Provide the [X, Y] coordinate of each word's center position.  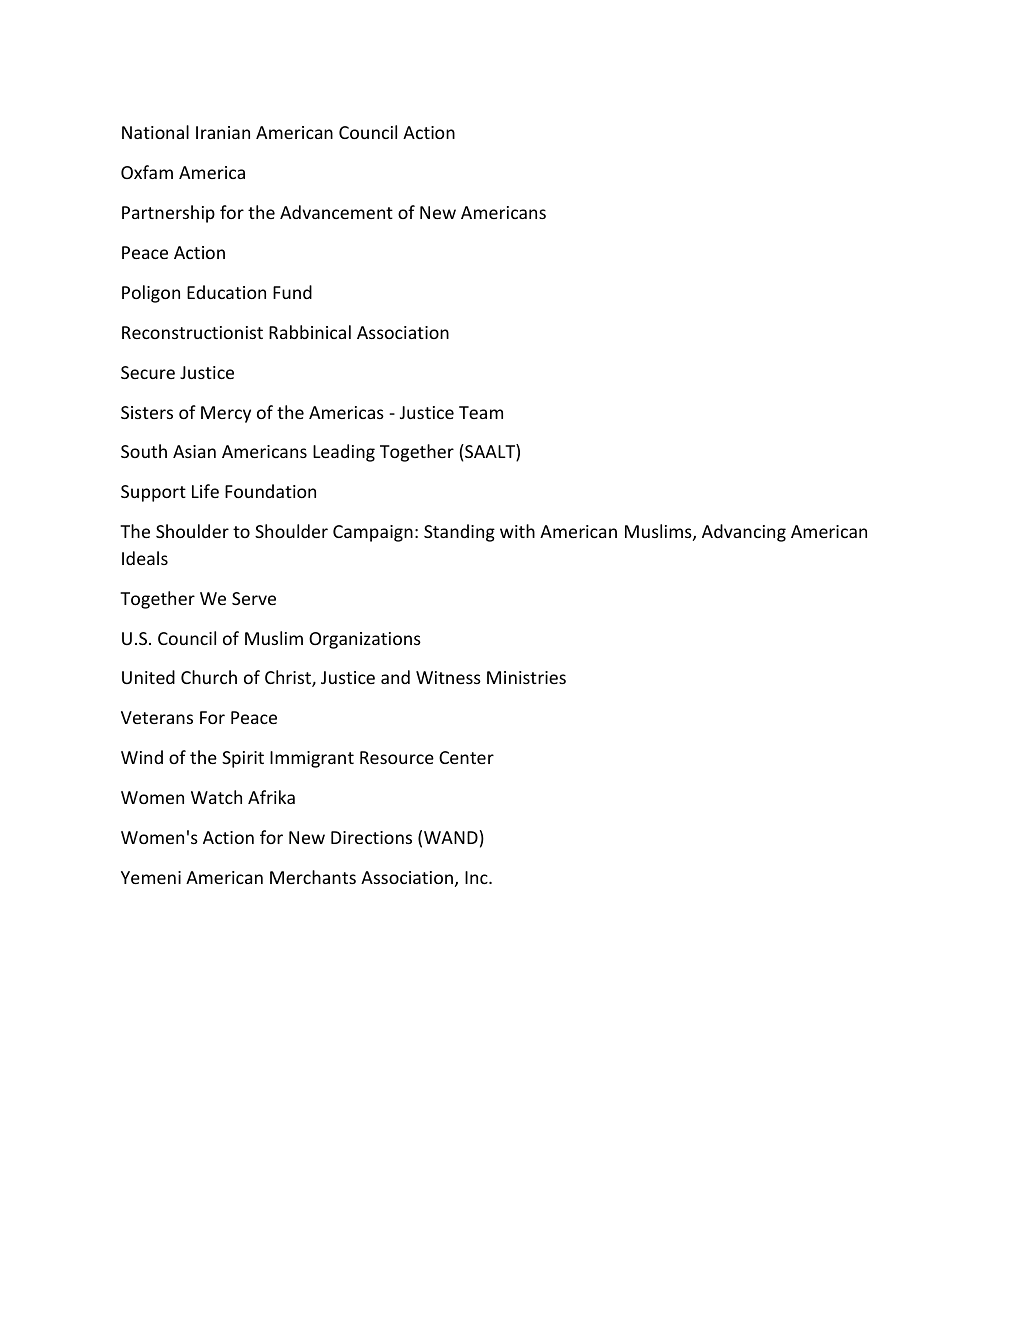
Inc [477, 877]
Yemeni [151, 877]
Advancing [744, 533]
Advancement [336, 212]
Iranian [223, 132]
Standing [459, 533]
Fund [292, 292]
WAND [451, 837]
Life [205, 491]
